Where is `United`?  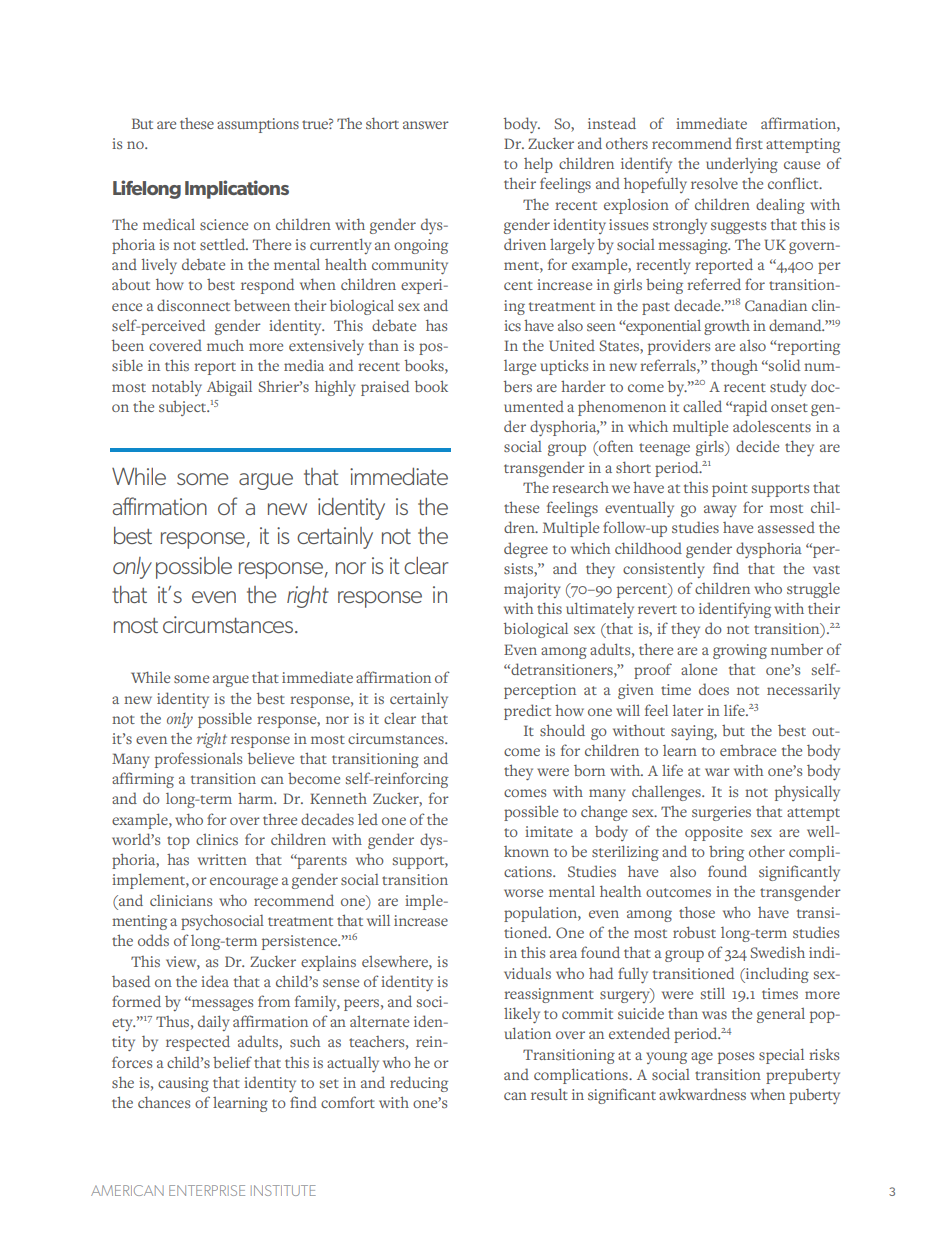 United is located at coordinates (572, 345).
